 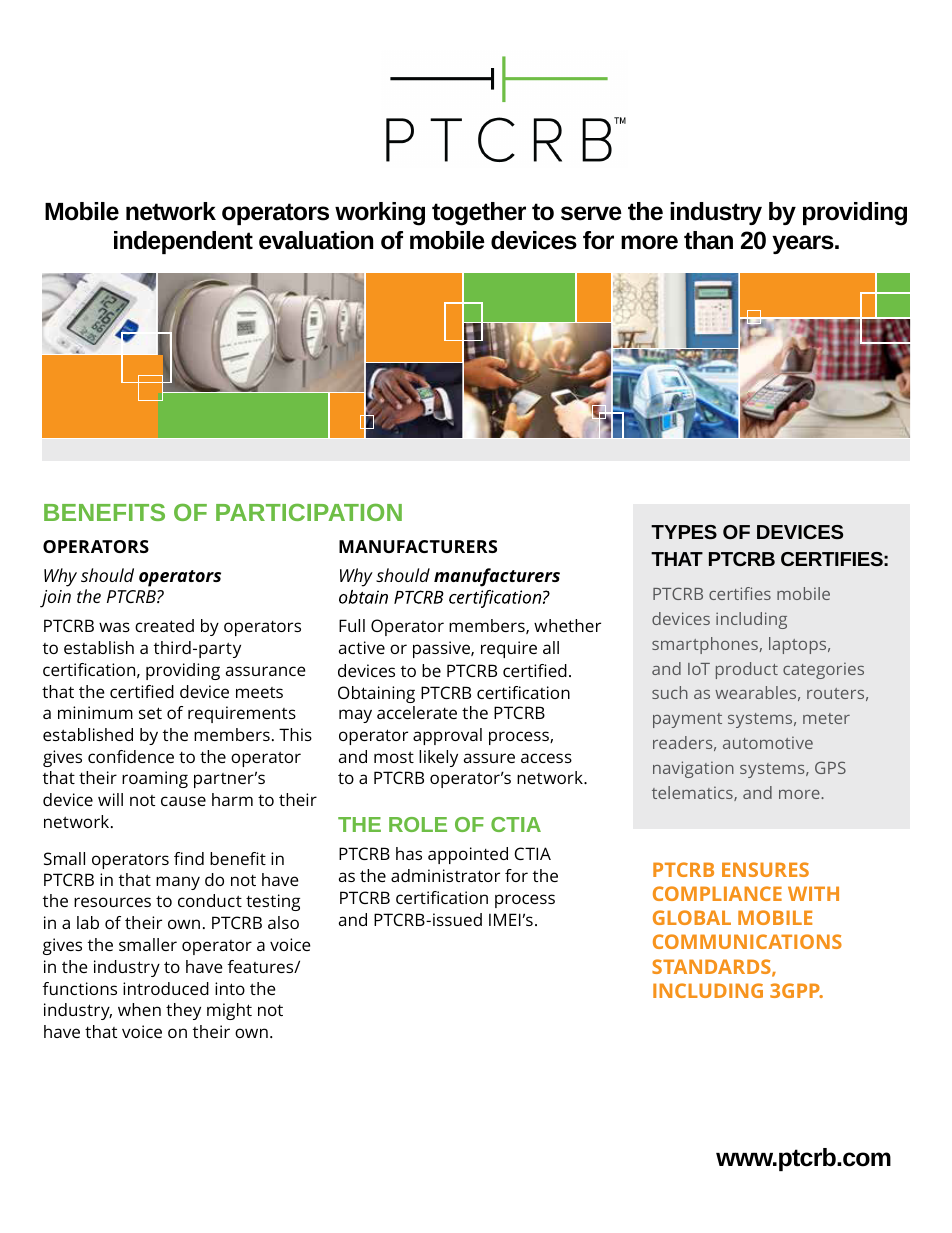 I want to click on smartphones, so click(x=705, y=645).
